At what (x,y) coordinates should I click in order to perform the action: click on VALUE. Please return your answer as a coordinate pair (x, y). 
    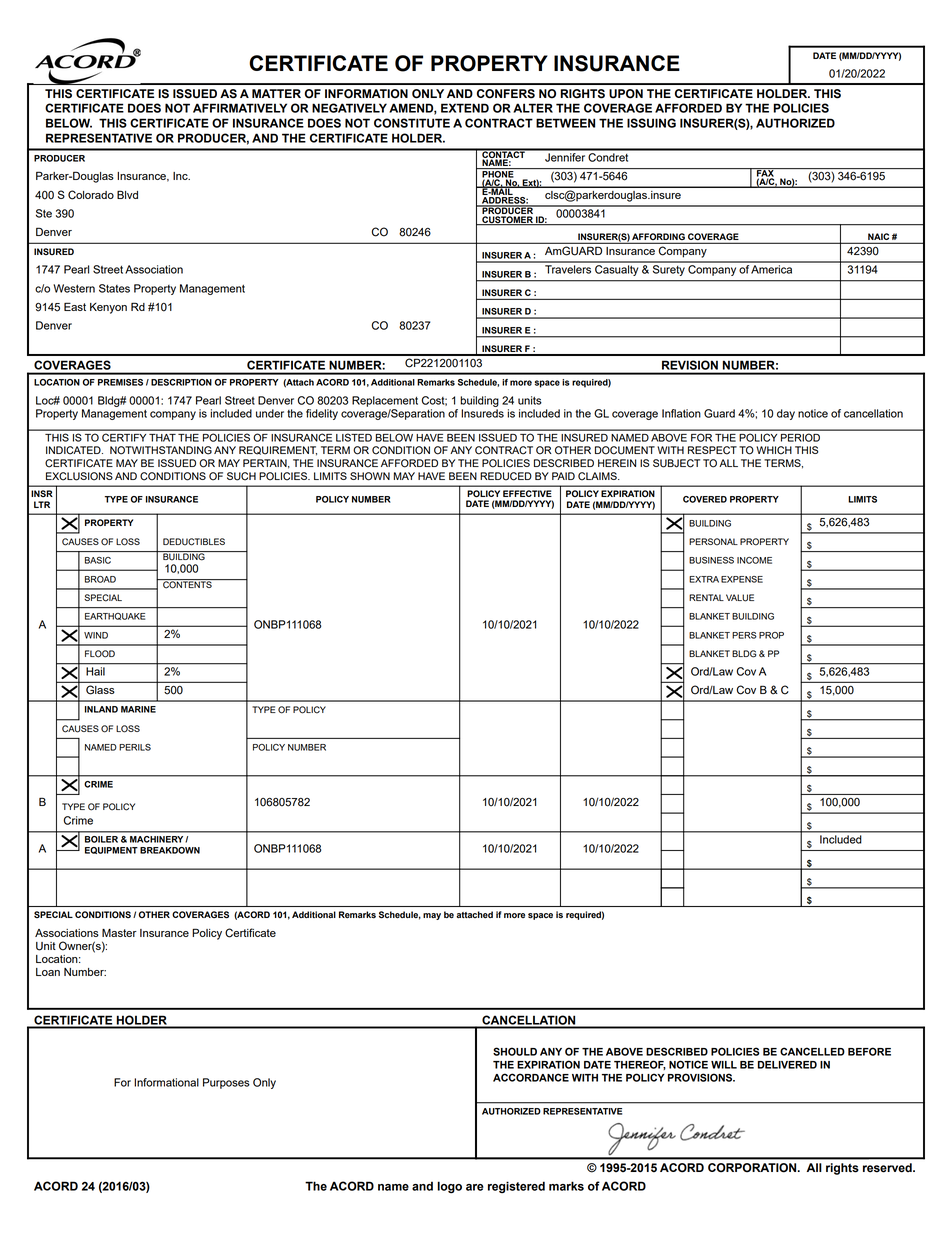
    Looking at the image, I should click on (740, 598).
